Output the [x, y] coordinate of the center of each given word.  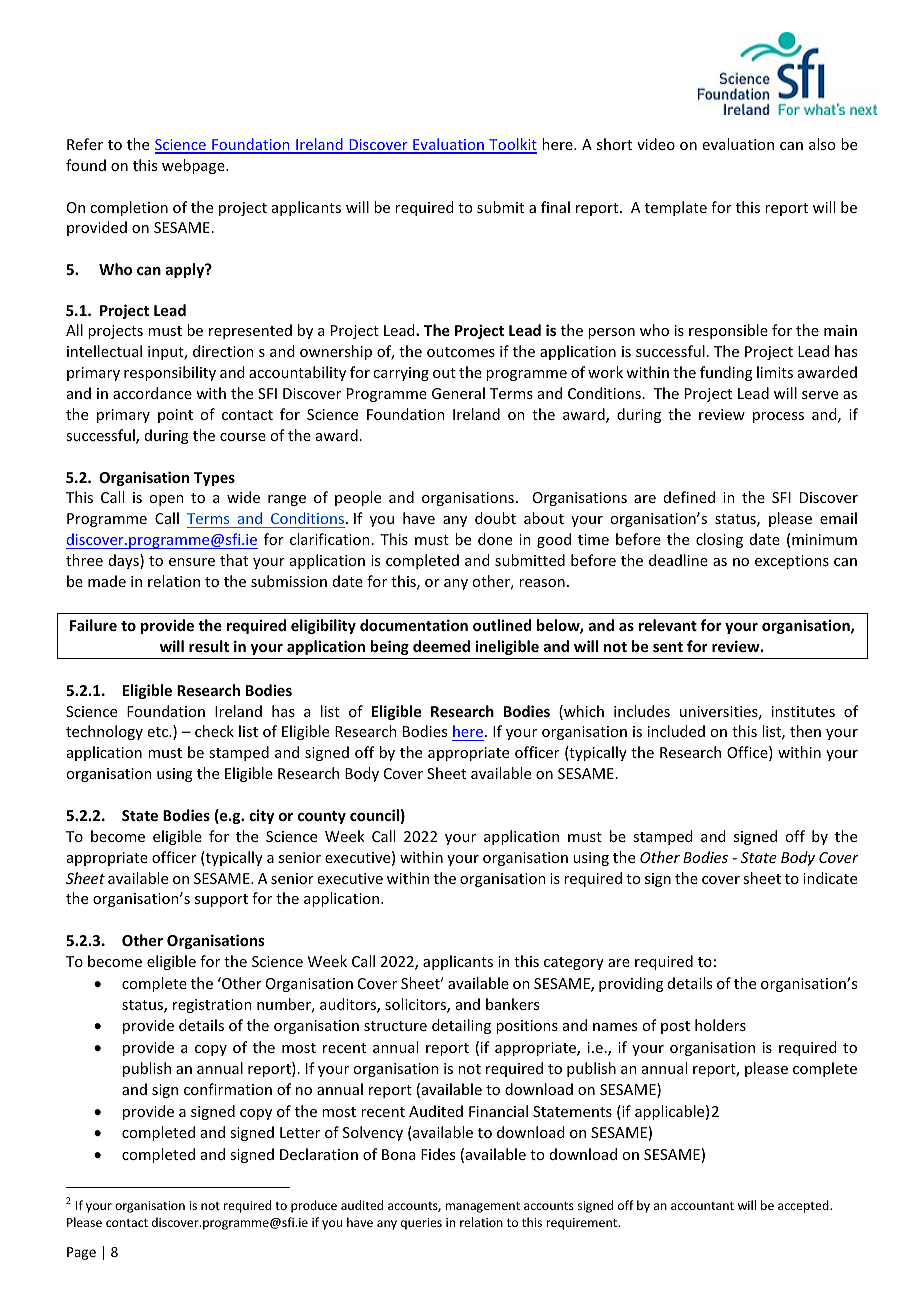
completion [129, 208]
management [482, 1207]
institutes [803, 711]
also [822, 144]
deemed [441, 646]
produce [314, 1206]
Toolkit [512, 145]
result [209, 646]
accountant [702, 1206]
